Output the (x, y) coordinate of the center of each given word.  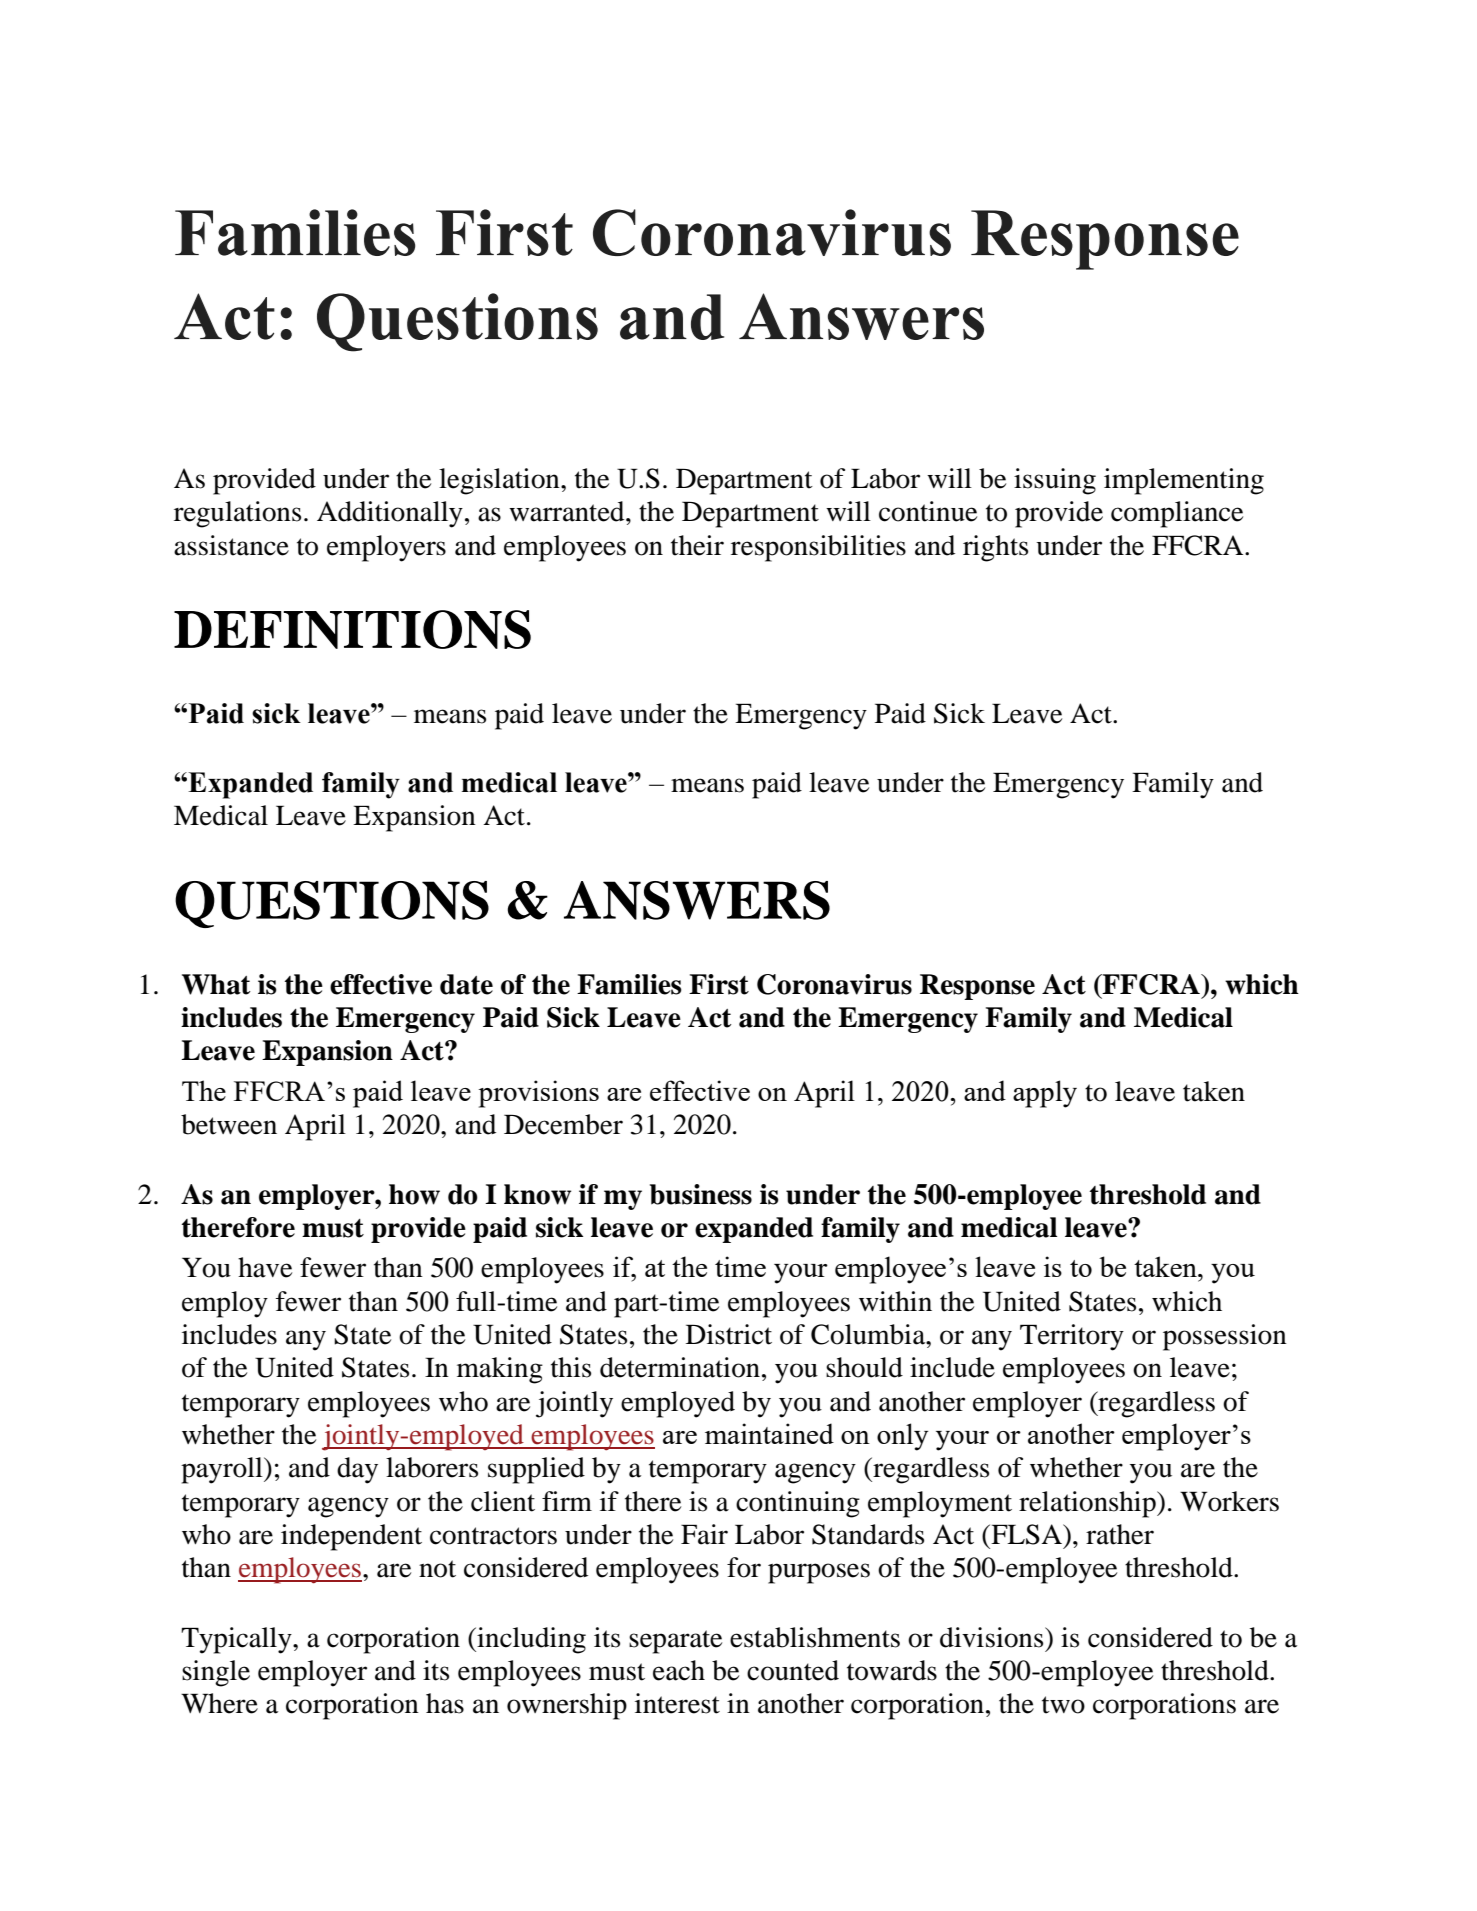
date (466, 984)
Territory (1072, 1337)
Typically (237, 1640)
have (265, 1267)
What (216, 984)
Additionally (390, 514)
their (697, 545)
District (729, 1334)
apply (1045, 1094)
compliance (1177, 514)
